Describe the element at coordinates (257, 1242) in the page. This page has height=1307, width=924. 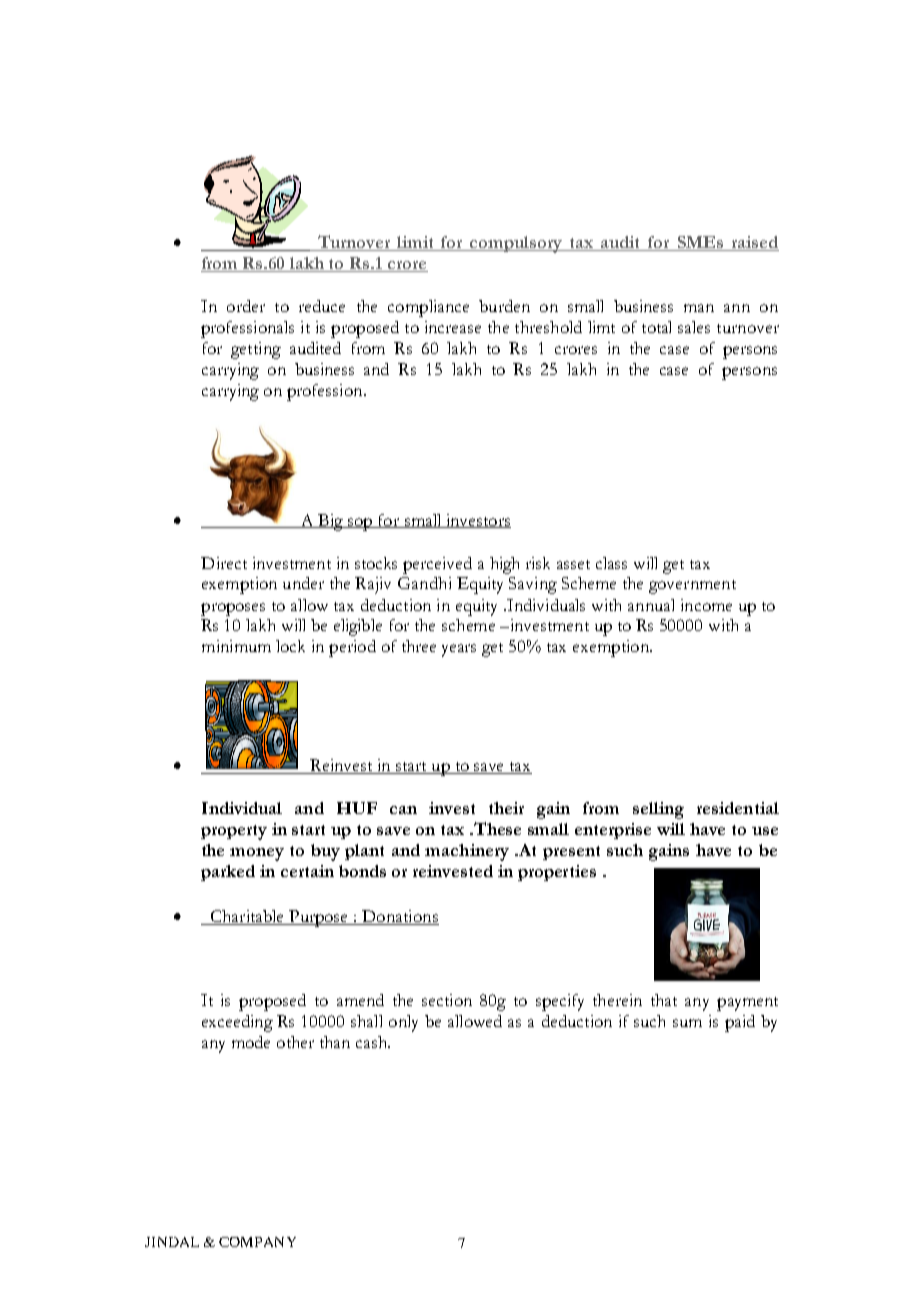
I see `COMPANY` at that location.
